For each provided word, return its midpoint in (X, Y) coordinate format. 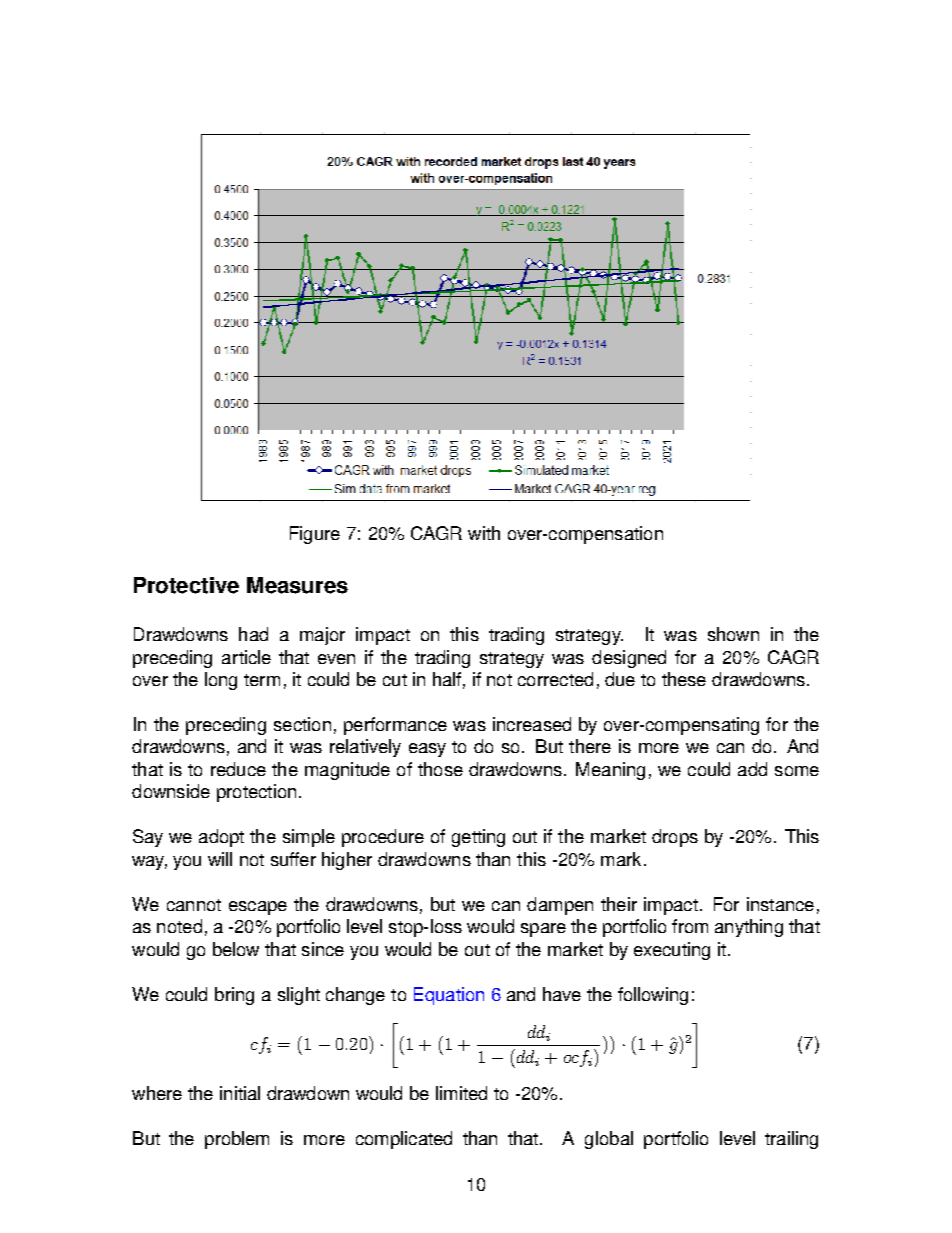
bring (234, 996)
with (484, 533)
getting (478, 838)
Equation (449, 996)
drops (675, 838)
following (653, 996)
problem (237, 1140)
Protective (186, 585)
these (684, 679)
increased (532, 724)
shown (733, 634)
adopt (221, 838)
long (221, 681)
